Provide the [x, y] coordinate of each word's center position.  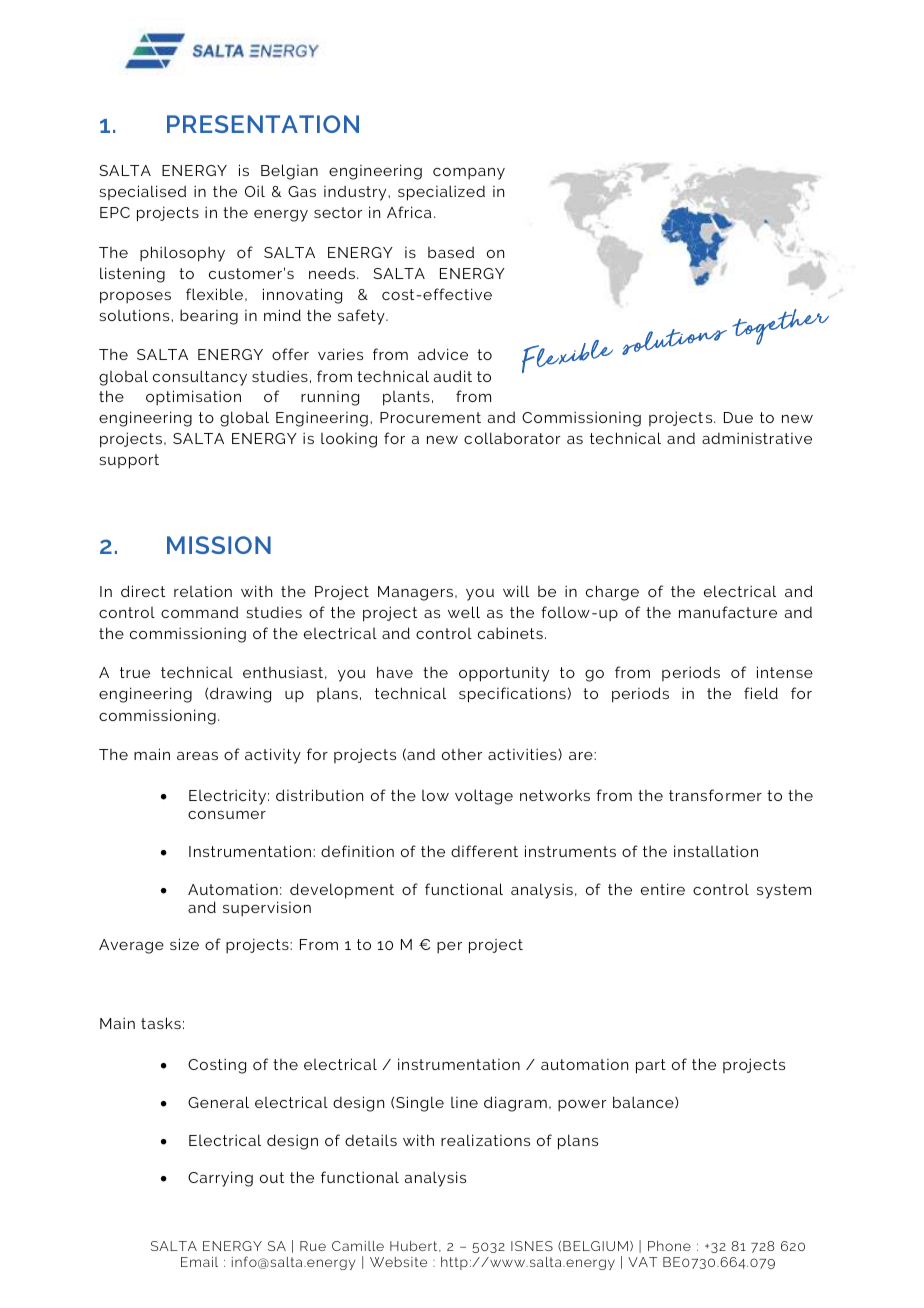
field [761, 693]
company [469, 174]
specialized [441, 193]
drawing [240, 695]
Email [199, 1262]
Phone [669, 1246]
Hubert [415, 1246]
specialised [142, 192]
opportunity [504, 674]
